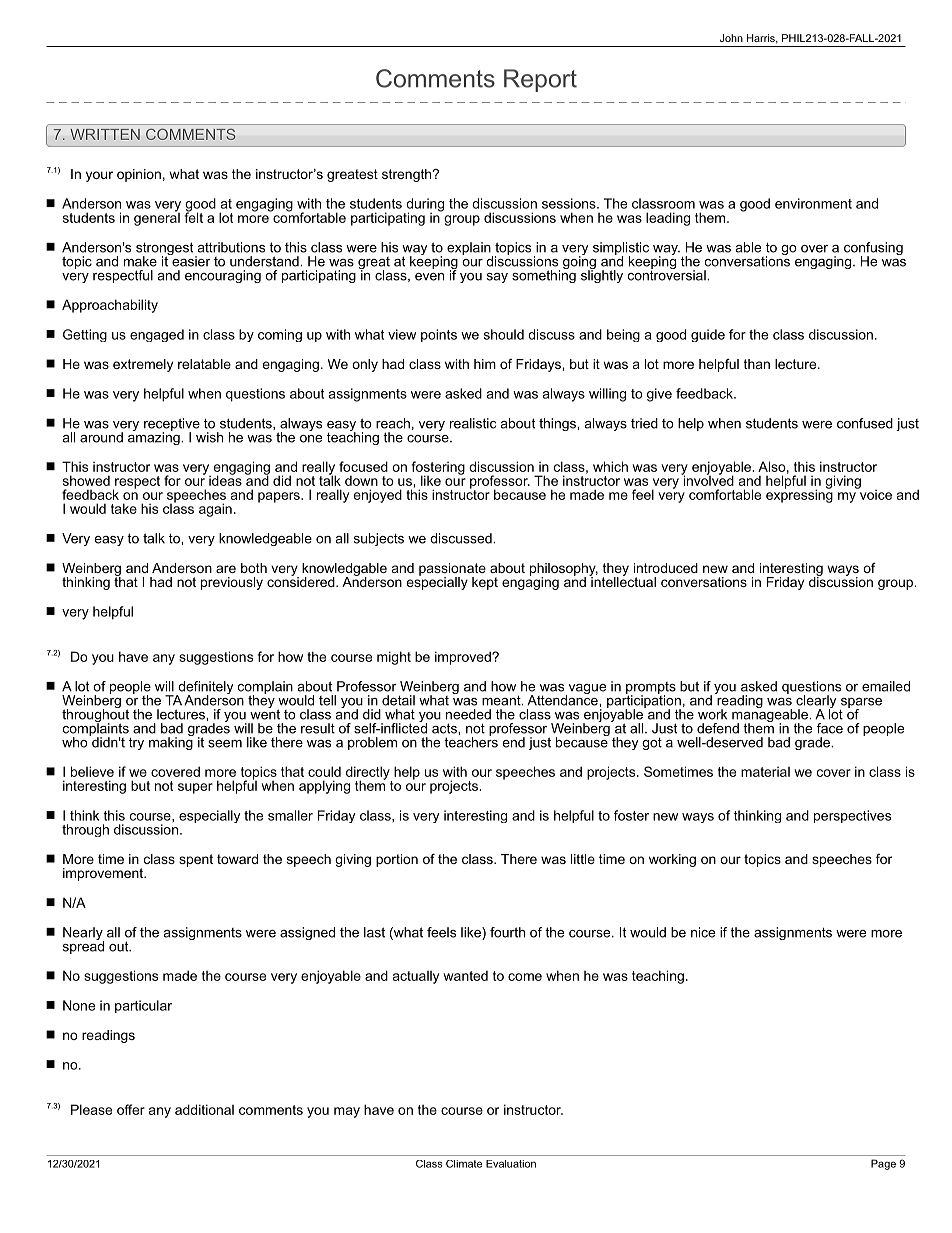 The height and width of the screenshot is (1233, 952). I want to click on previously, so click(232, 583).
